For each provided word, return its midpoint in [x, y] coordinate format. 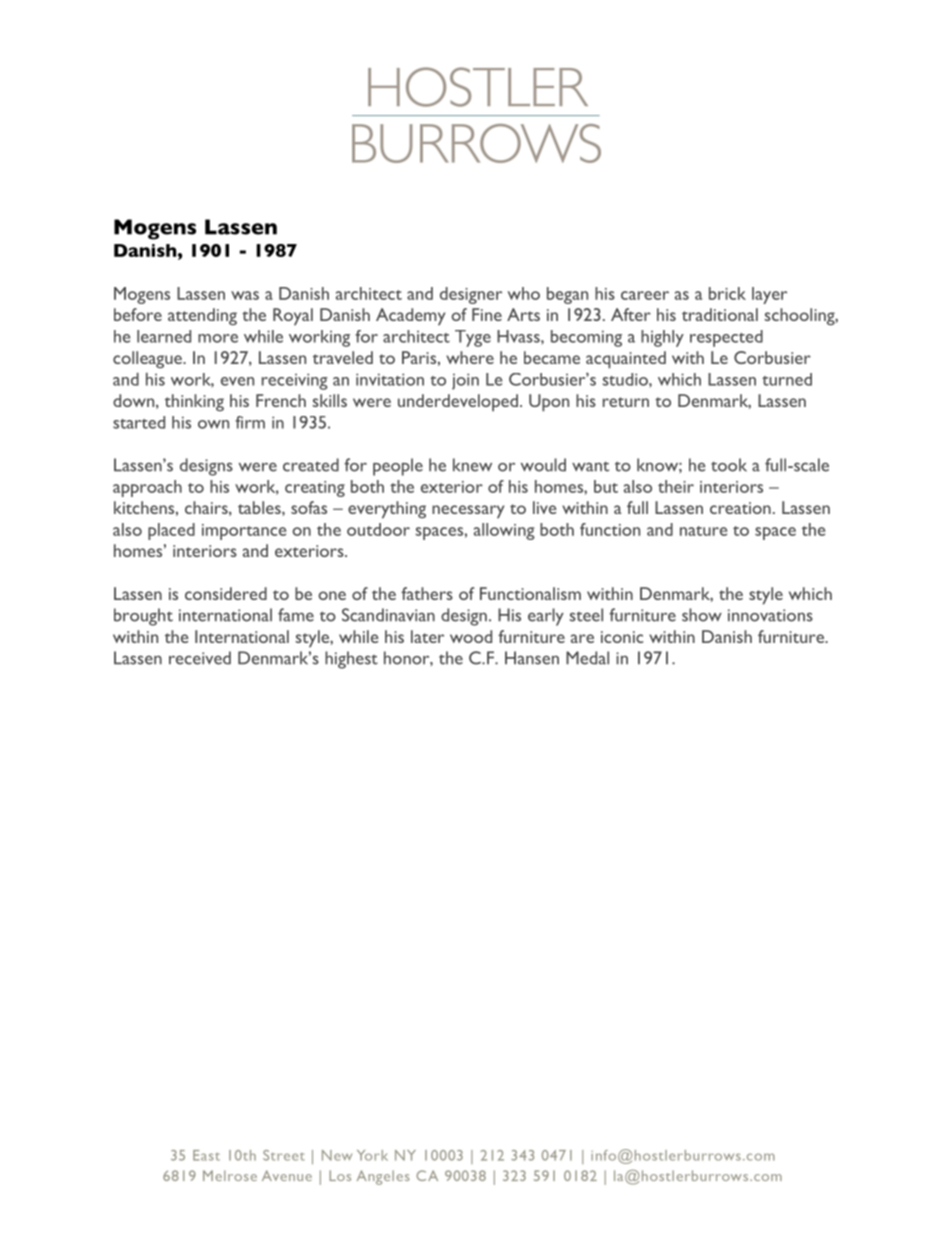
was [245, 295]
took [729, 465]
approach [147, 488]
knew [472, 465]
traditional [720, 314]
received [200, 658]
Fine [487, 314]
